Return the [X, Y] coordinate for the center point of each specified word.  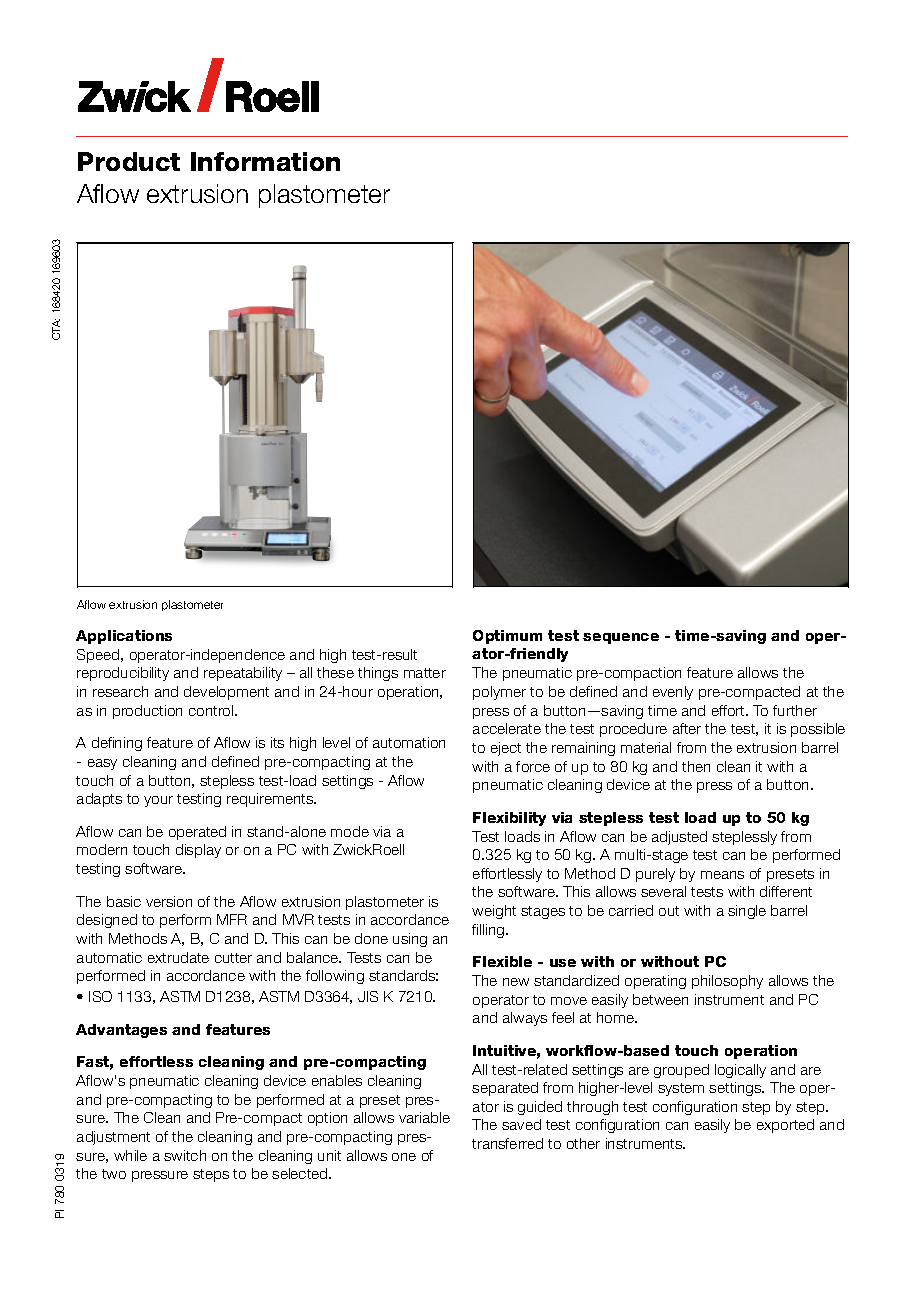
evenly [673, 693]
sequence [621, 638]
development [226, 693]
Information [265, 161]
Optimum [507, 637]
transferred [507, 1143]
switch [185, 1155]
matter [425, 673]
